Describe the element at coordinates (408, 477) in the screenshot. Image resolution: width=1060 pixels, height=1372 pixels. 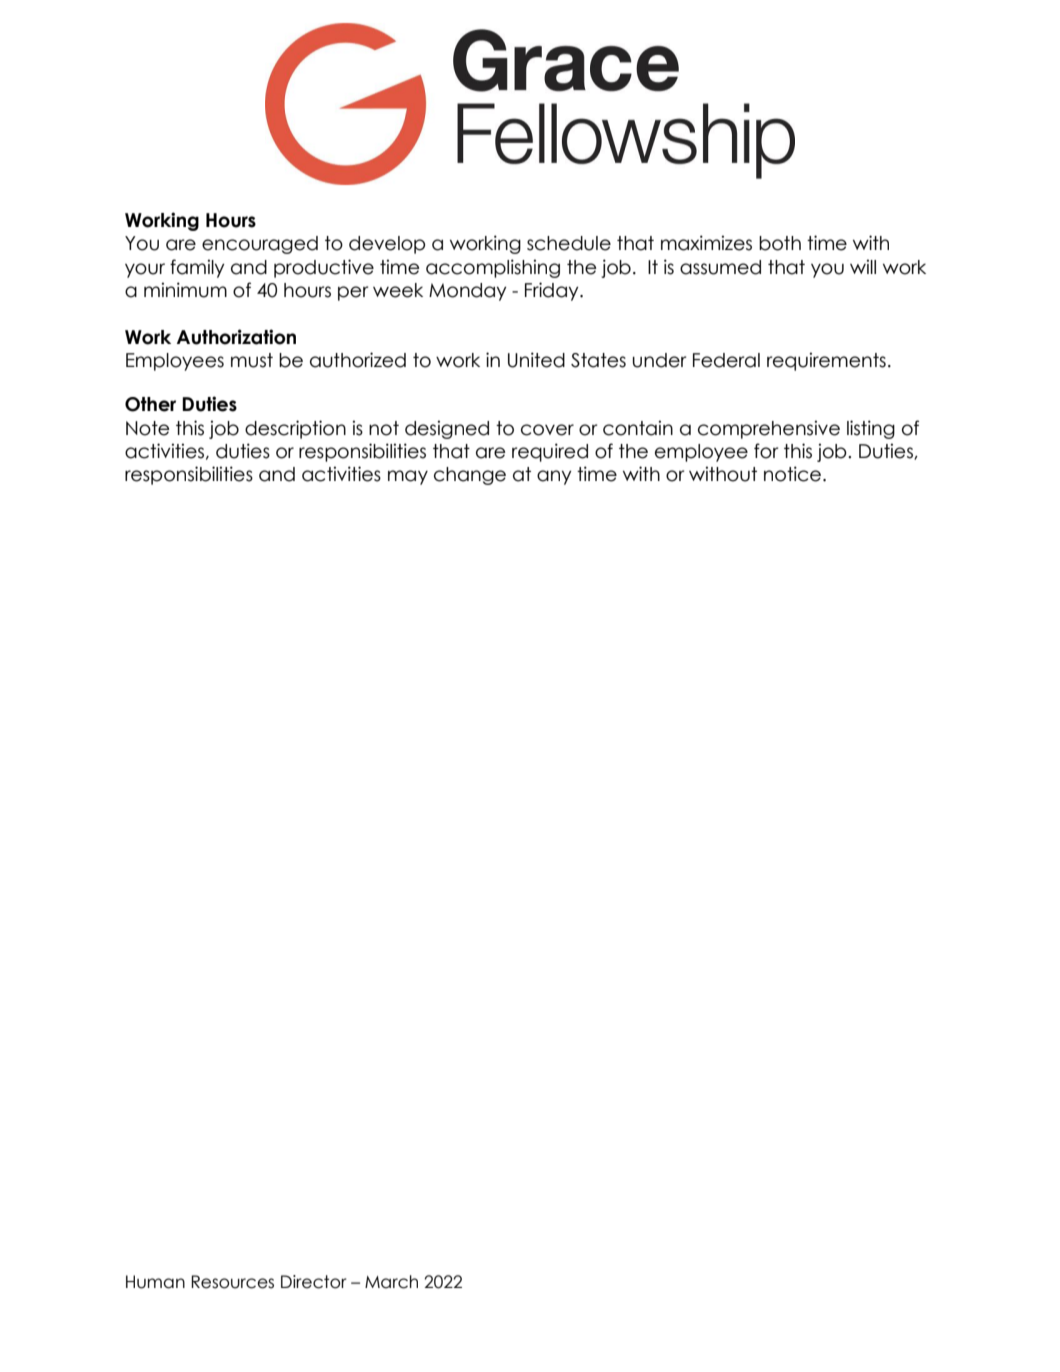
I see `may` at that location.
